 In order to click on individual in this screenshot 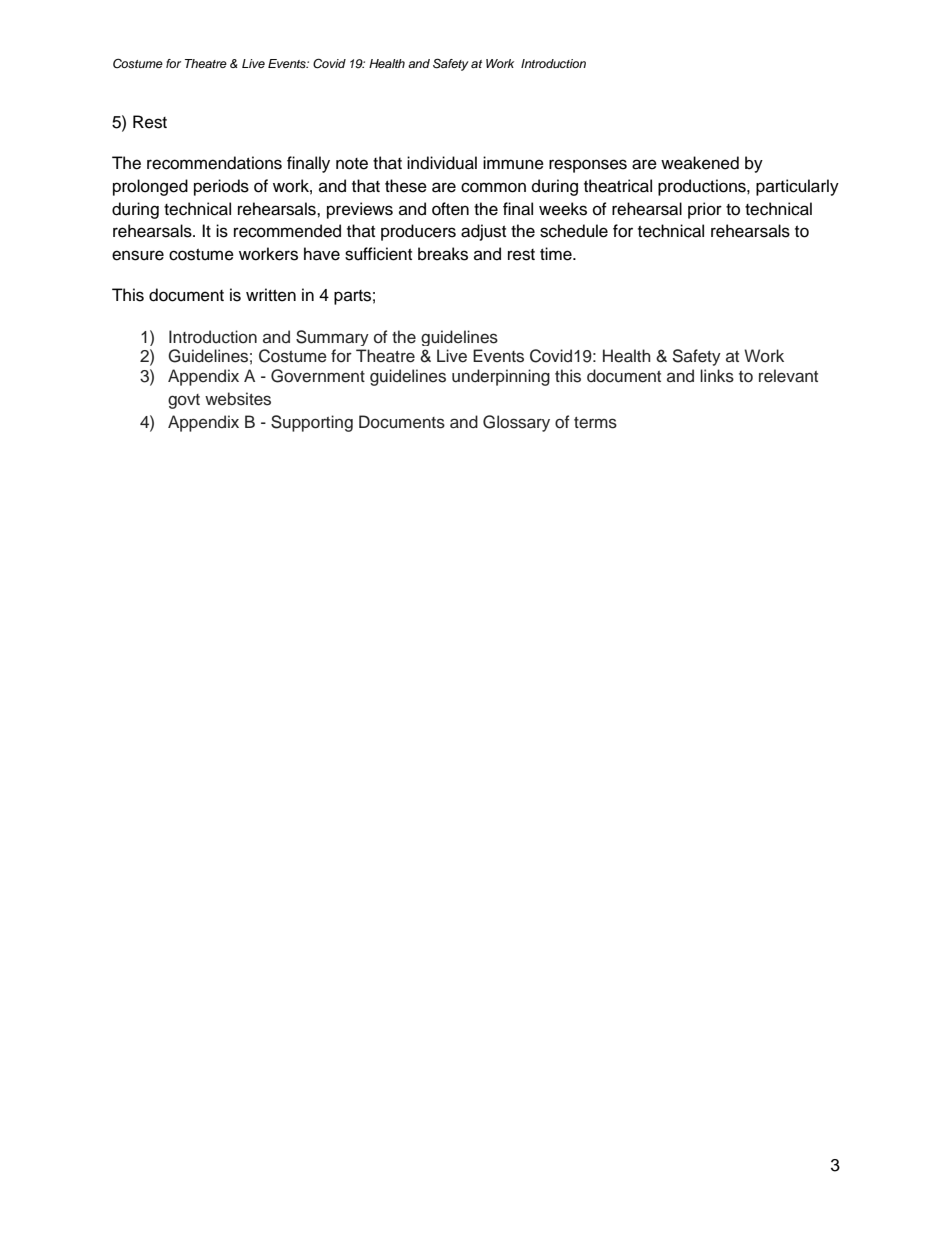, I will do `click(442, 163)`.
